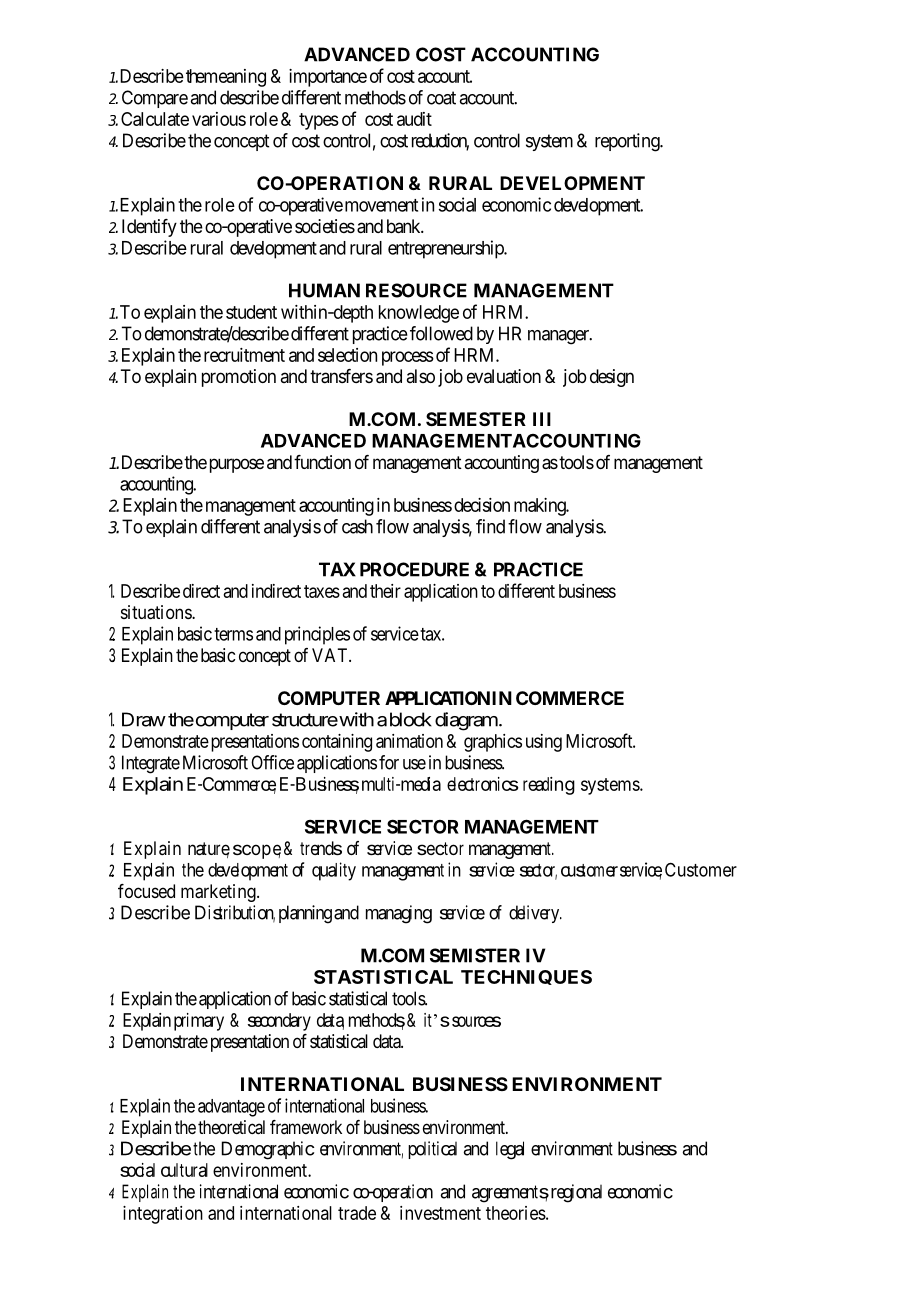 This screenshot has width=924, height=1307. I want to click on using, so click(544, 743).
